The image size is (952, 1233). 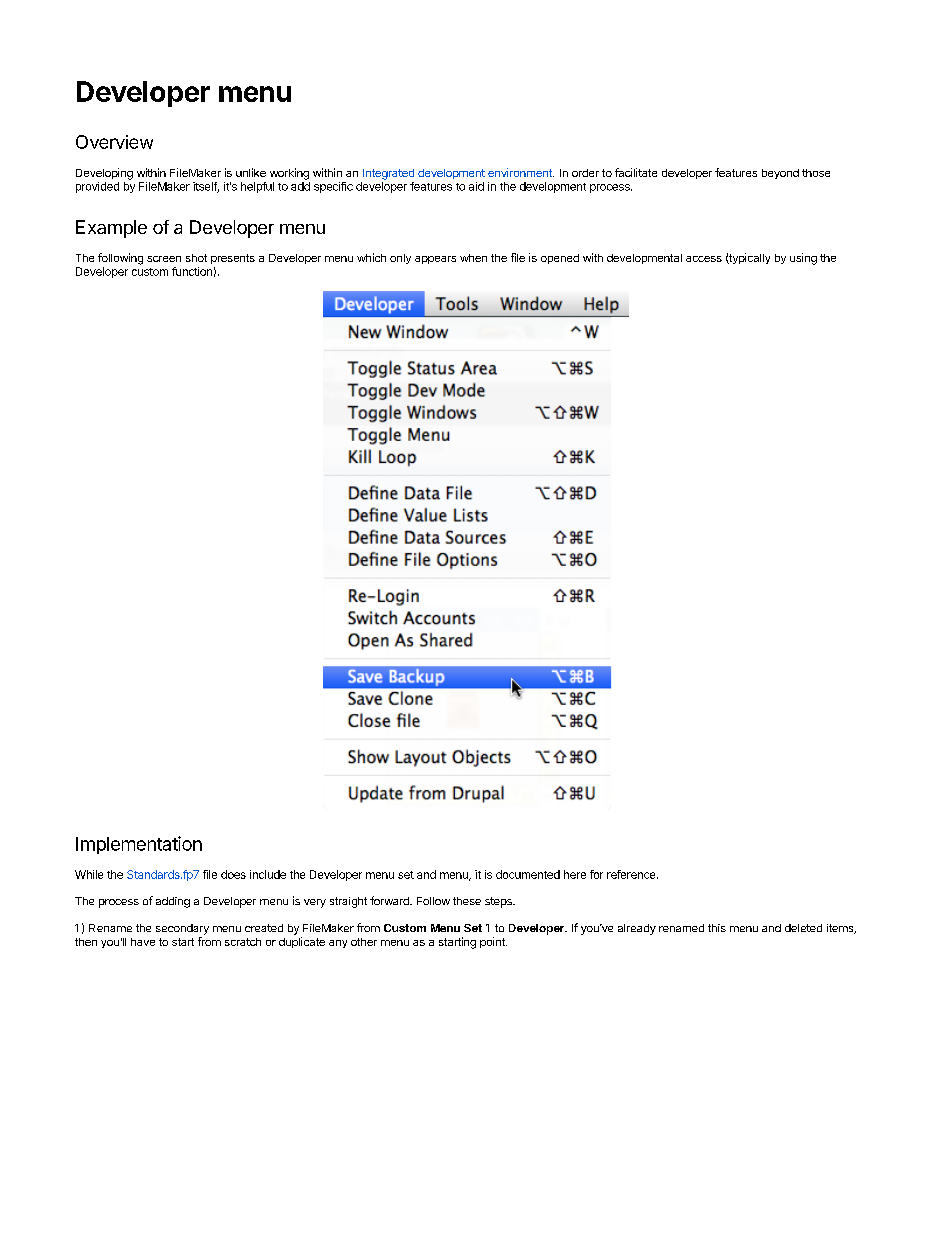 What do you see at coordinates (803, 259) in the screenshot?
I see `using` at bounding box center [803, 259].
